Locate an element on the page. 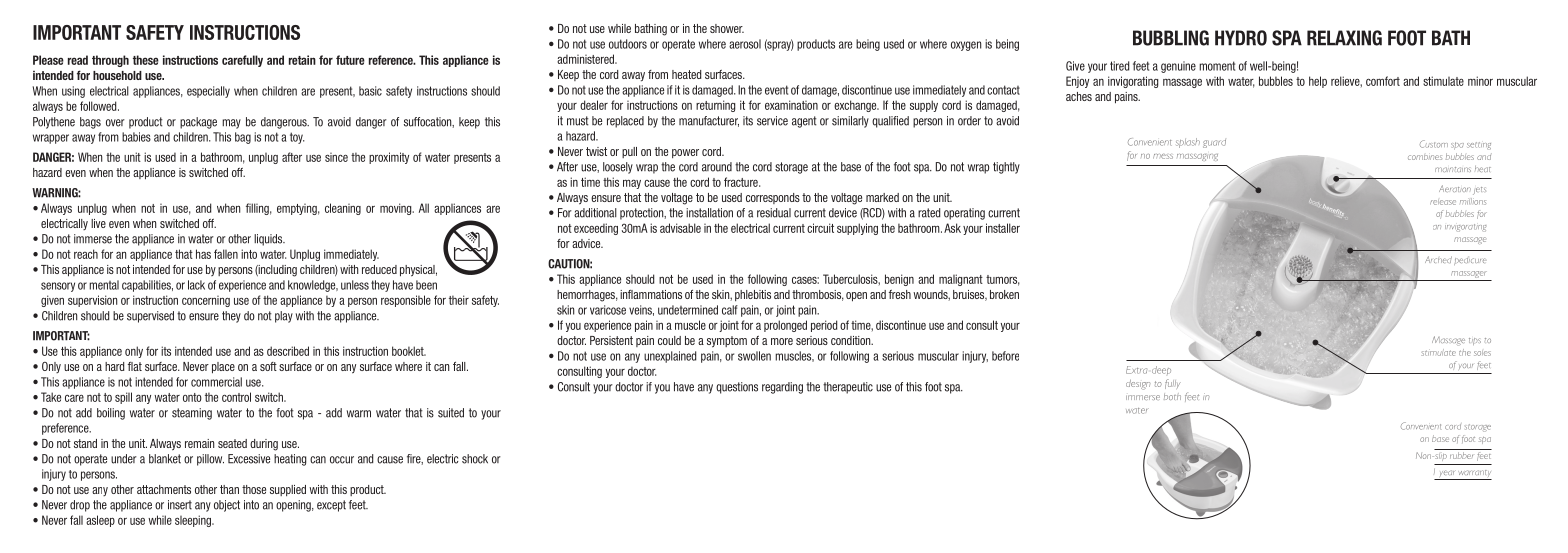 This document has width=1568, height=553. lack is located at coordinates (196, 285).
